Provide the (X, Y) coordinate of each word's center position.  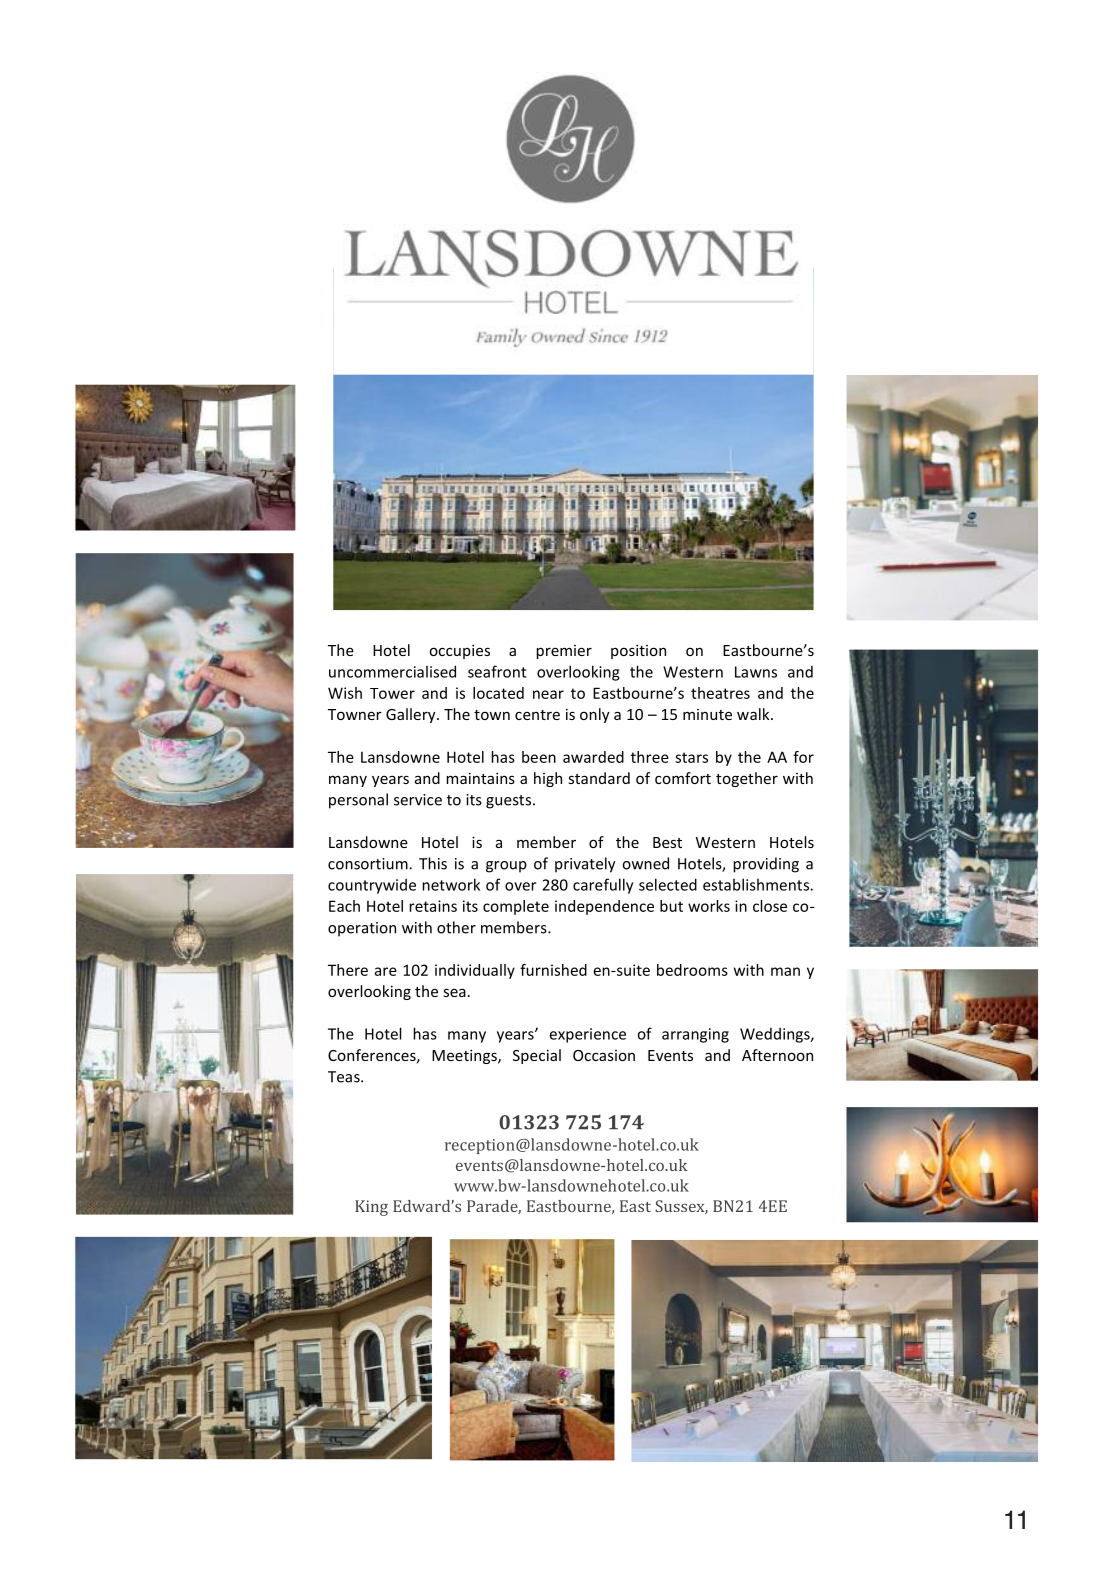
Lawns (756, 672)
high (548, 779)
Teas (345, 1077)
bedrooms (692, 970)
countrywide (372, 886)
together (747, 779)
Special (537, 1056)
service (418, 800)
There (348, 970)
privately (585, 865)
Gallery (412, 715)
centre (537, 715)
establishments (757, 884)
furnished (553, 970)
